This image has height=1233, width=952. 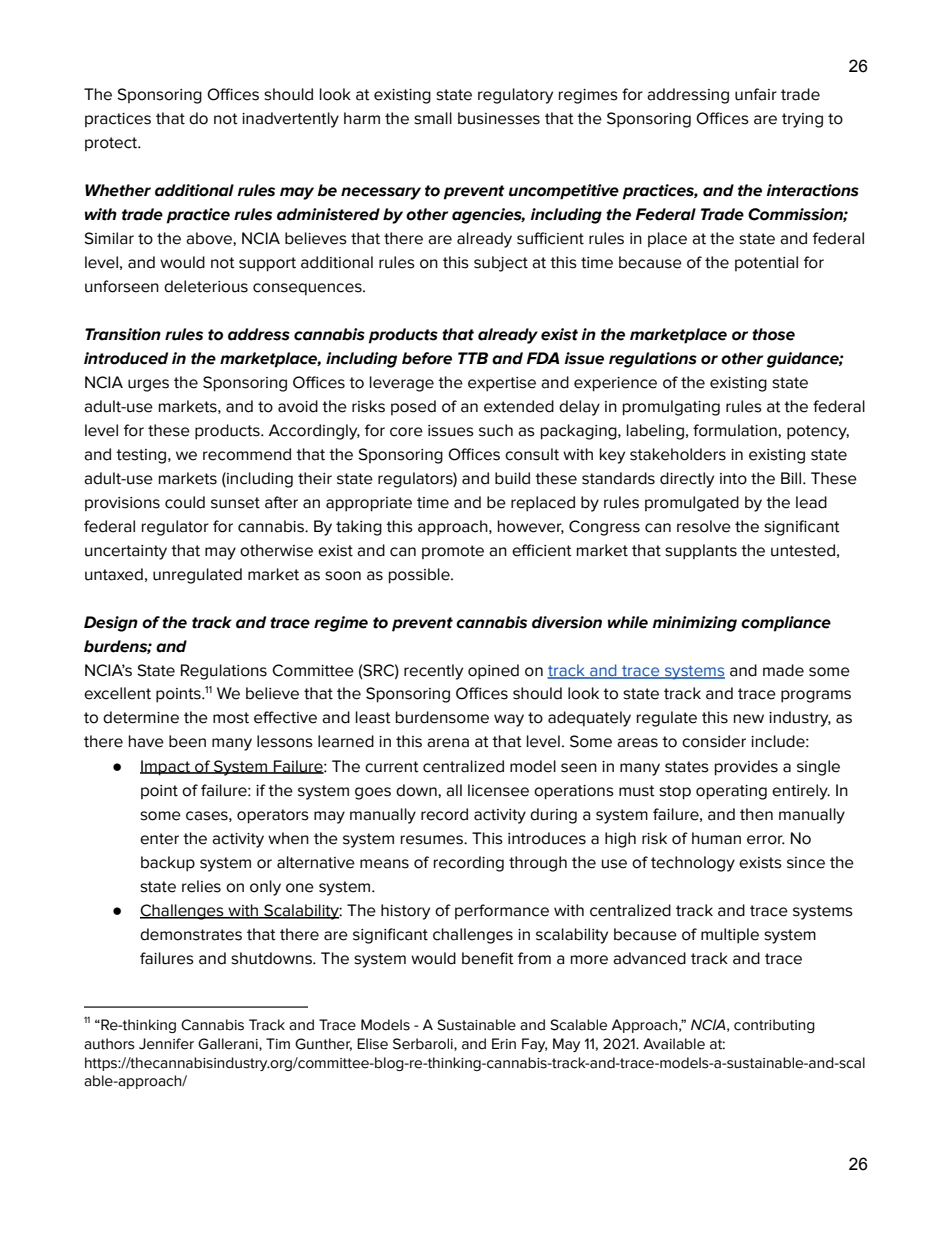 I want to click on introduced, so click(x=126, y=358).
